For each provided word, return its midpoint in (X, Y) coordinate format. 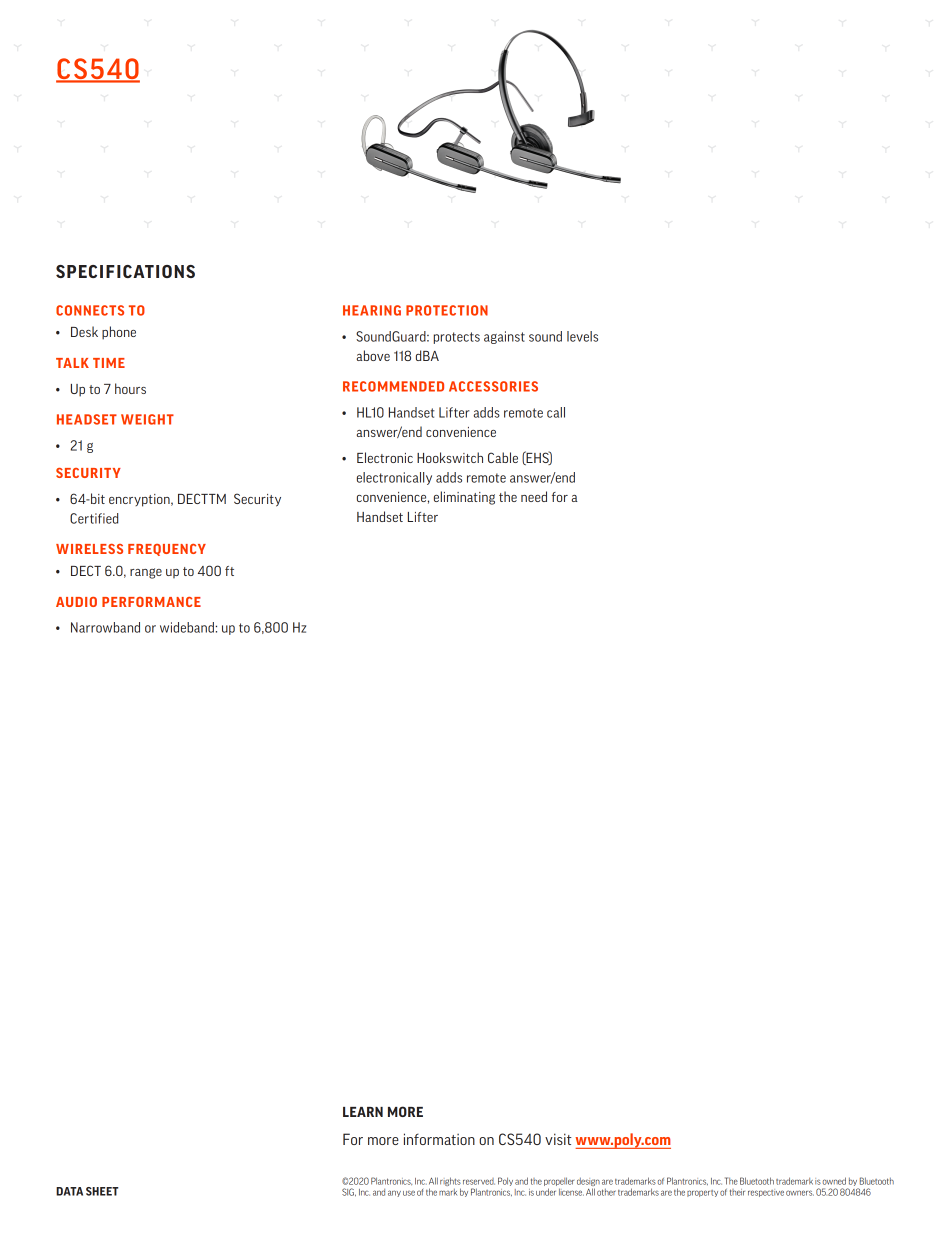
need (534, 496)
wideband (188, 627)
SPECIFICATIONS (125, 271)
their (737, 1192)
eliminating (464, 498)
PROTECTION (447, 310)
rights (450, 1183)
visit (558, 1139)
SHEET (102, 1191)
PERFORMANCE (151, 602)
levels (582, 336)
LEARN (363, 1112)
